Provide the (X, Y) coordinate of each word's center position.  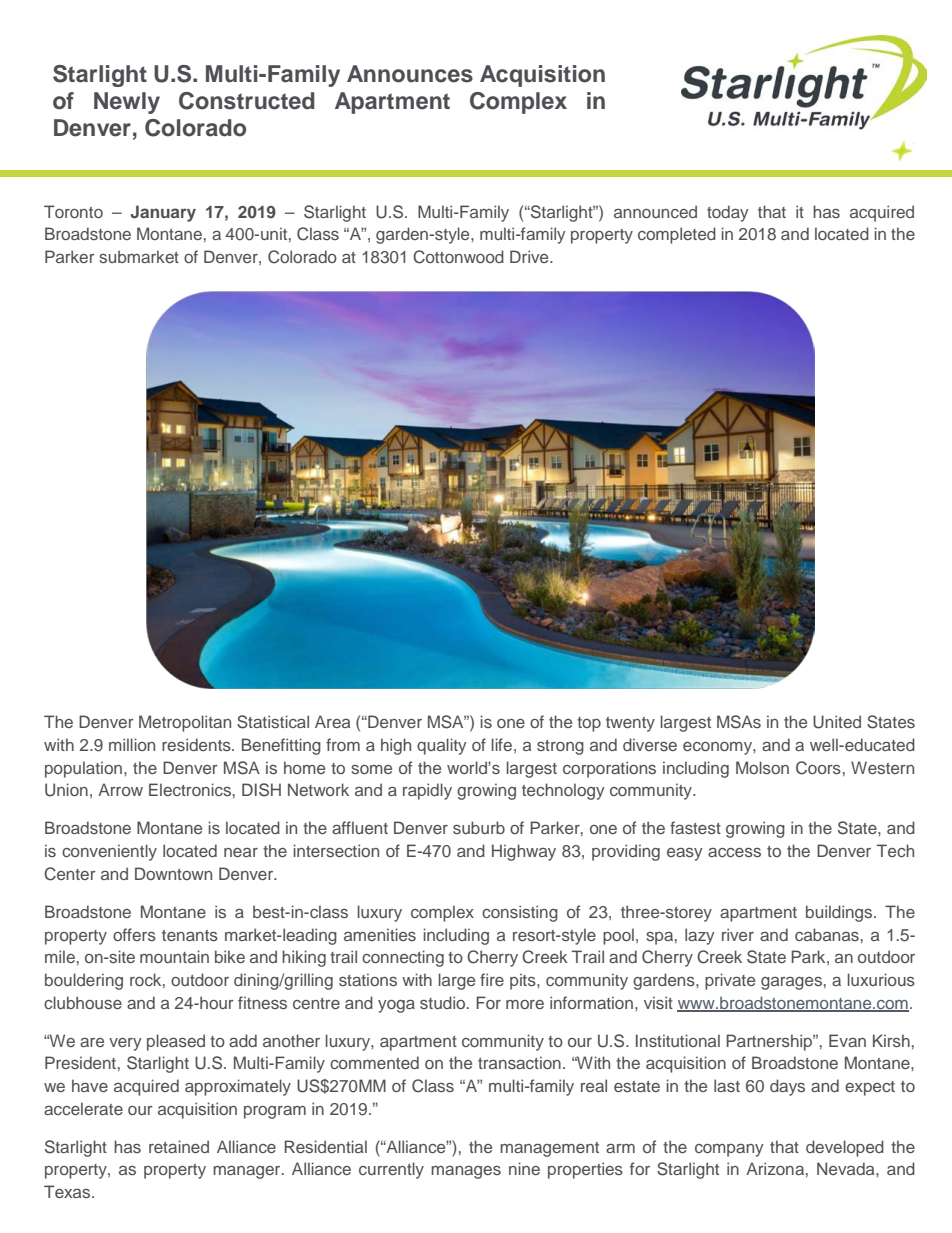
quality (442, 746)
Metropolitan (185, 723)
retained (179, 1146)
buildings (840, 913)
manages (466, 1172)
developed (845, 1148)
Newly (127, 103)
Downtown (173, 873)
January (163, 213)
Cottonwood (458, 257)
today (728, 213)
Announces (410, 74)
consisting (520, 913)
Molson (762, 767)
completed (677, 235)
